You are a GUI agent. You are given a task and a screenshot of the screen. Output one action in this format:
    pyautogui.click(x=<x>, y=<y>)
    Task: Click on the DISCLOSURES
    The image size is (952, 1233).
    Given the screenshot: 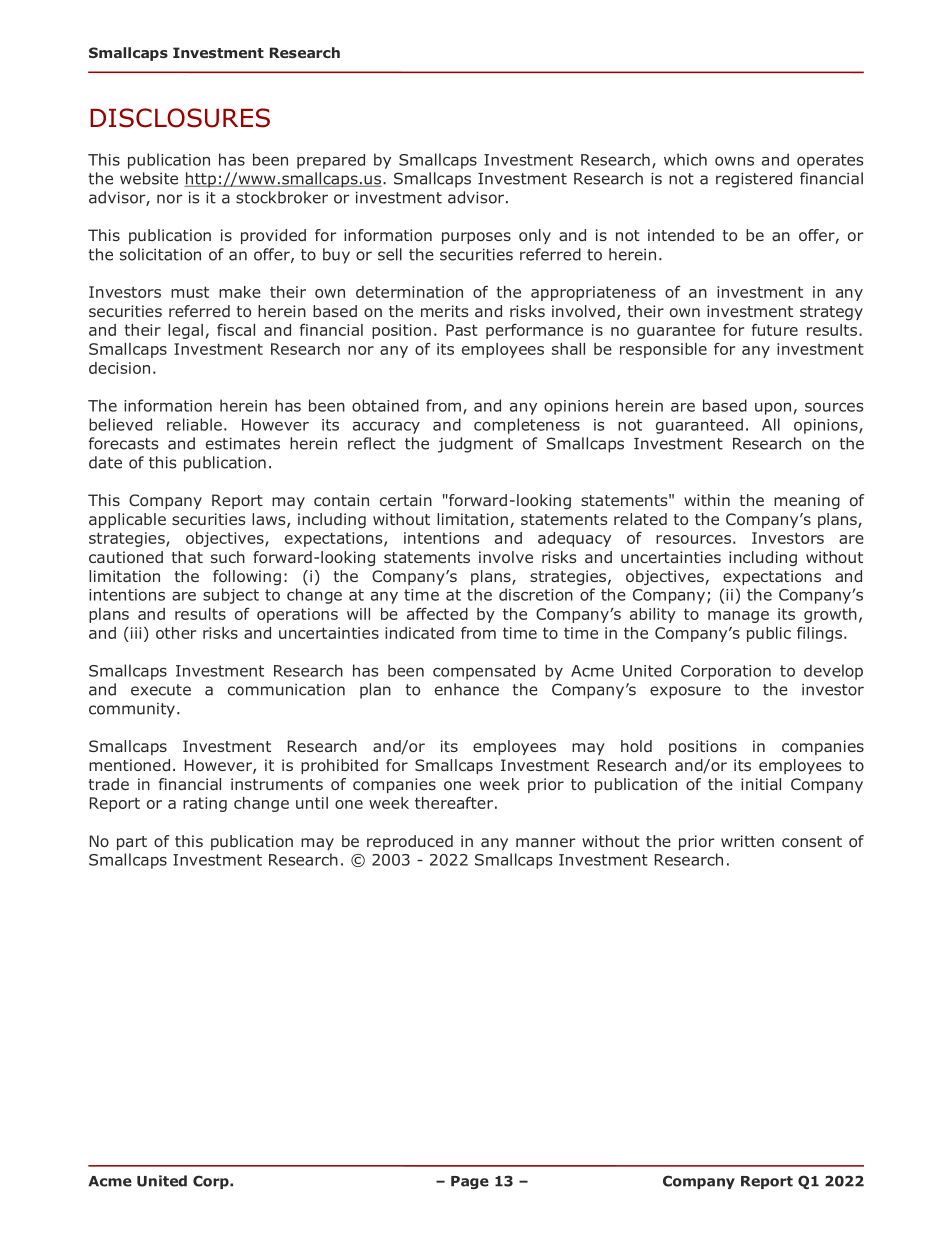 What is the action you would take?
    pyautogui.click(x=180, y=118)
